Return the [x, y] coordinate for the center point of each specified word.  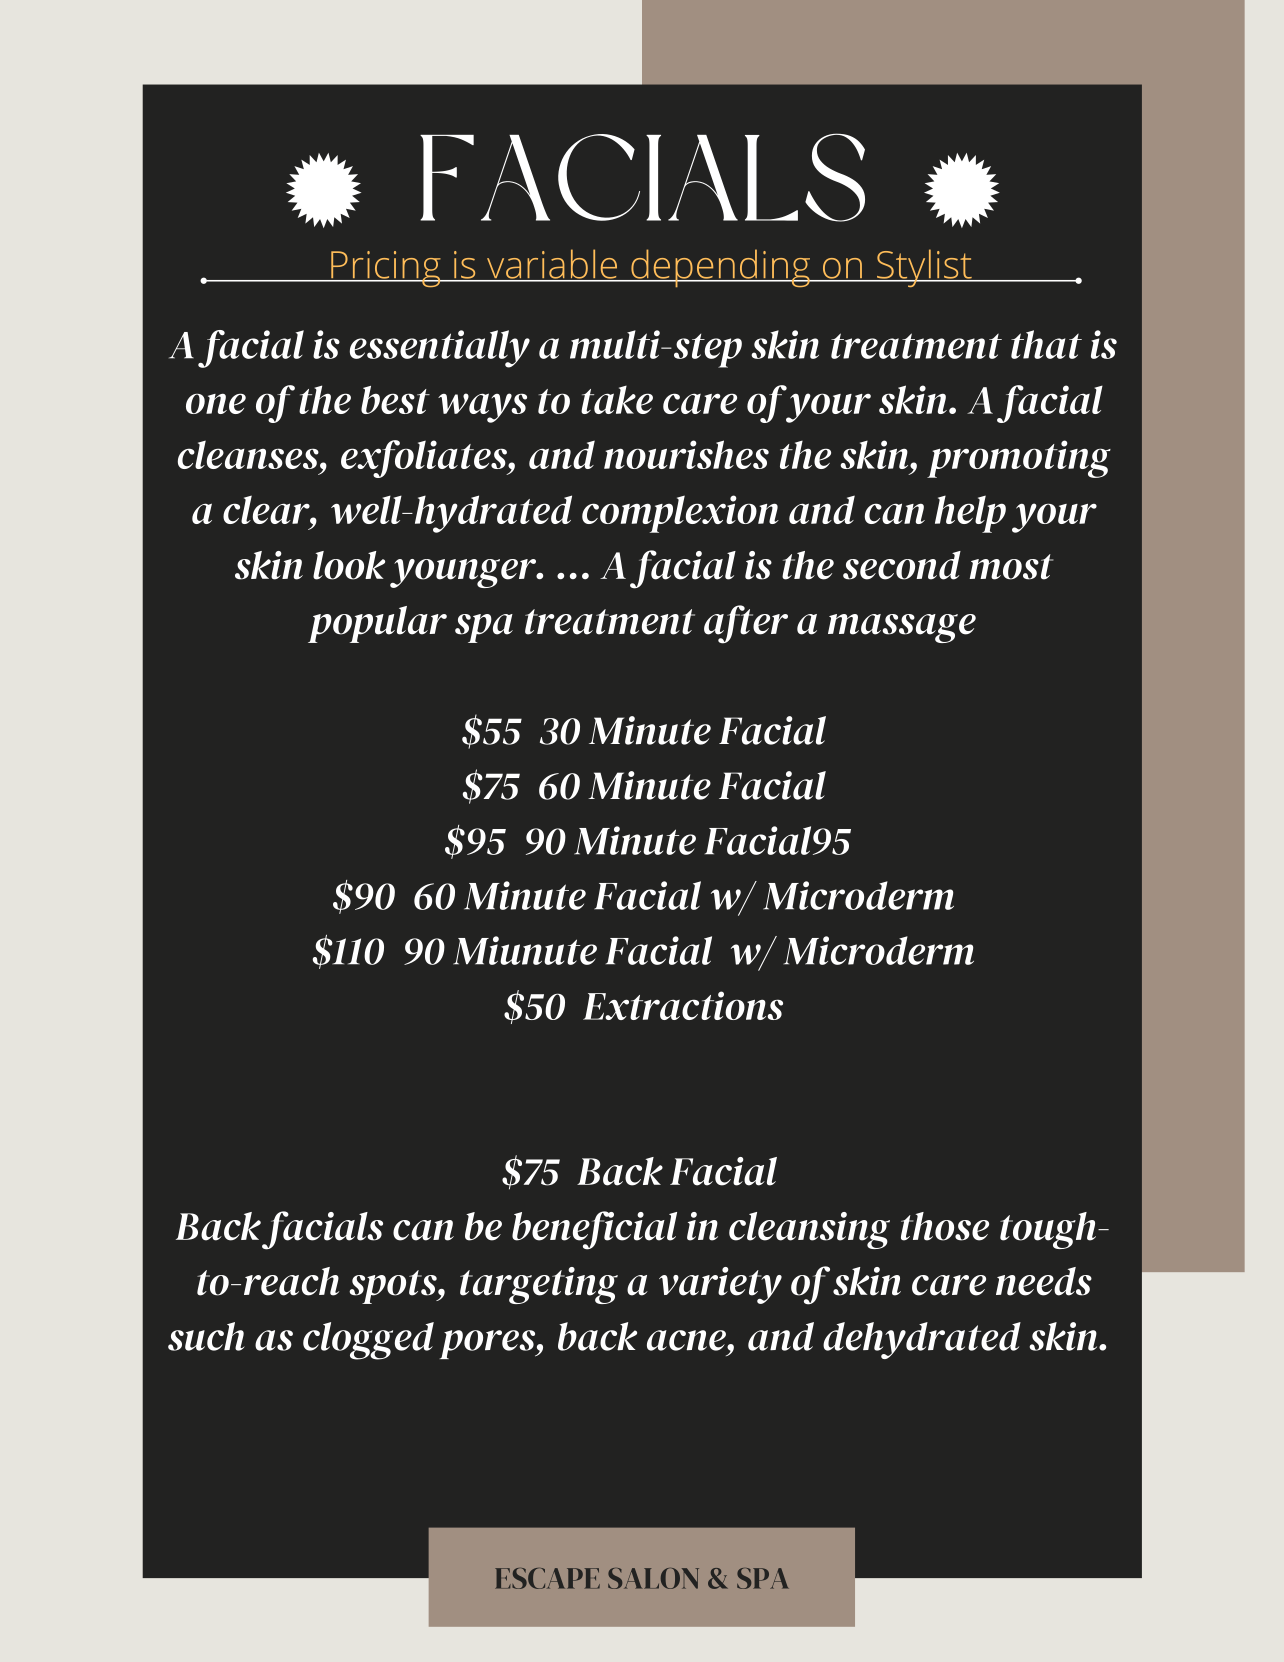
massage [902, 628]
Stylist [923, 268]
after [746, 624]
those [945, 1226]
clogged [368, 1341]
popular [377, 624]
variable [551, 265]
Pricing [386, 269]
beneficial [594, 1230]
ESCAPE [547, 1578]
